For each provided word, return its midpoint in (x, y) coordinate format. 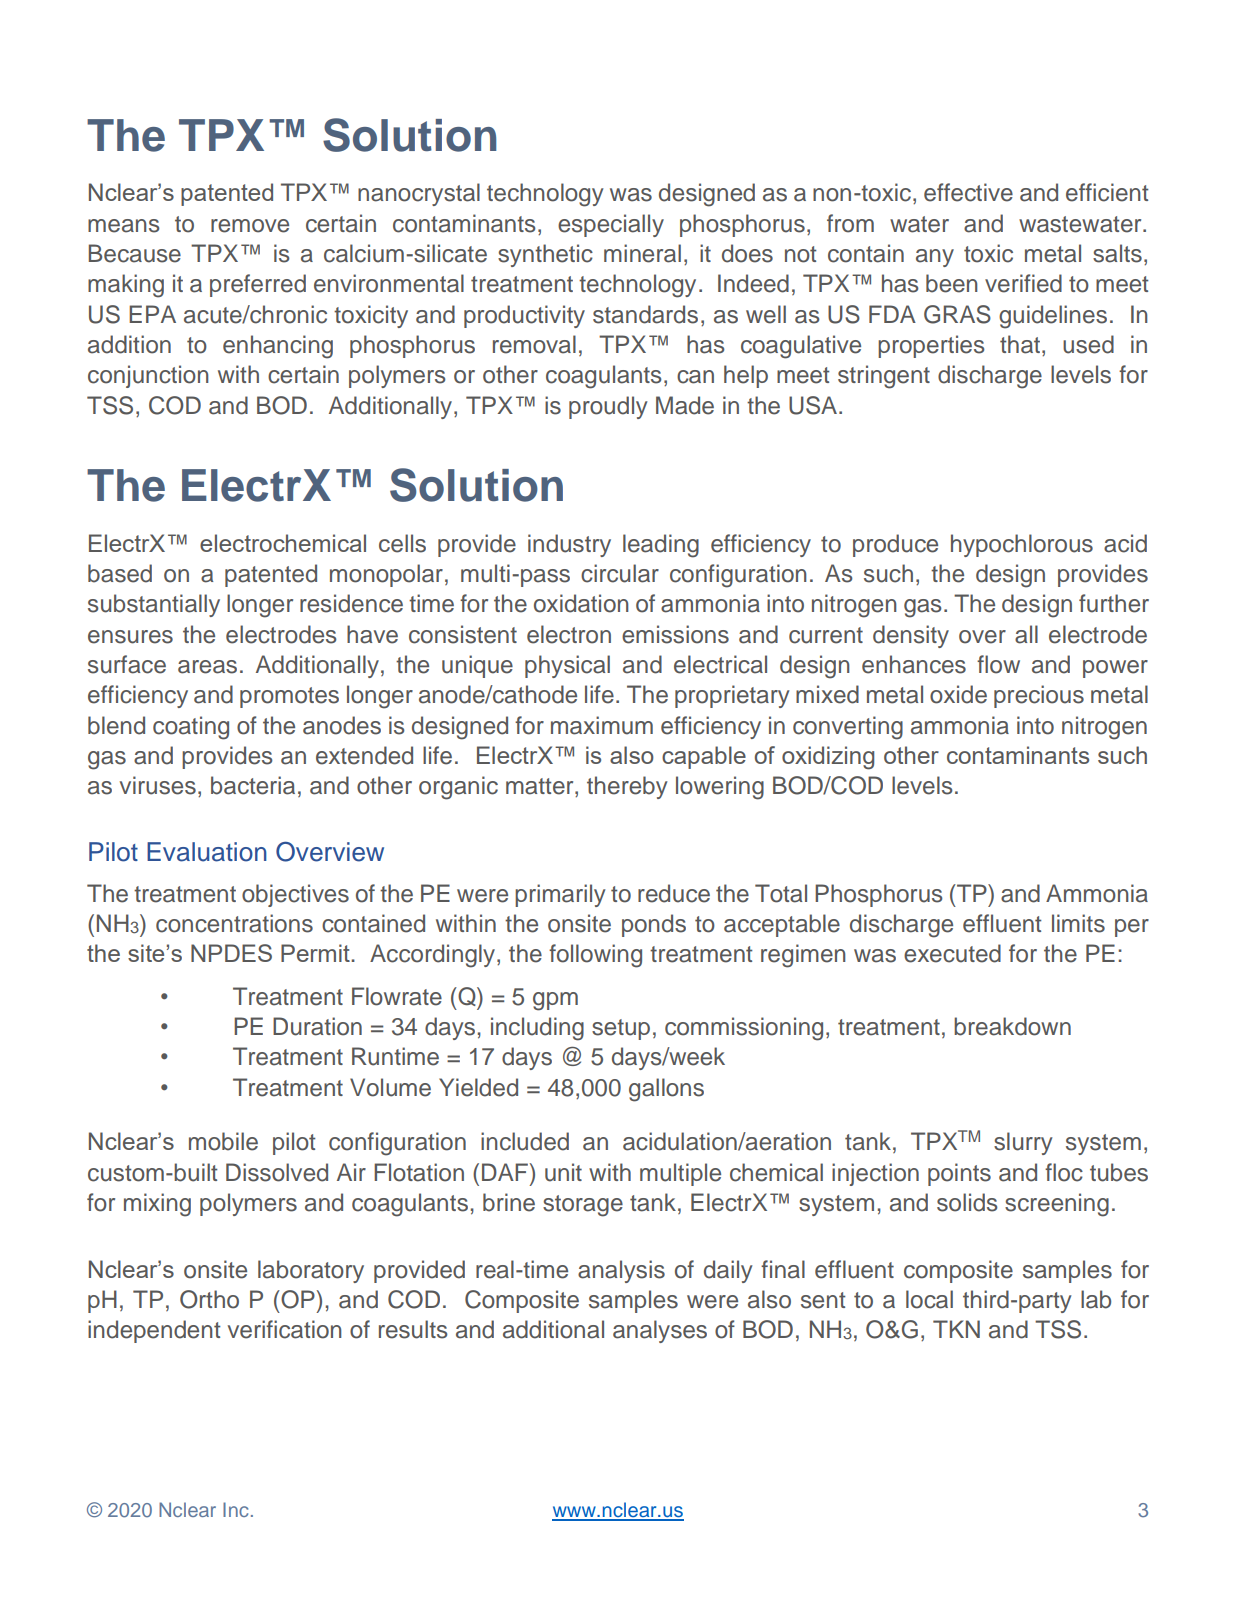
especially (611, 225)
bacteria (253, 785)
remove (250, 226)
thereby (627, 787)
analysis (621, 1271)
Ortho (209, 1299)
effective (968, 192)
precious (1039, 696)
